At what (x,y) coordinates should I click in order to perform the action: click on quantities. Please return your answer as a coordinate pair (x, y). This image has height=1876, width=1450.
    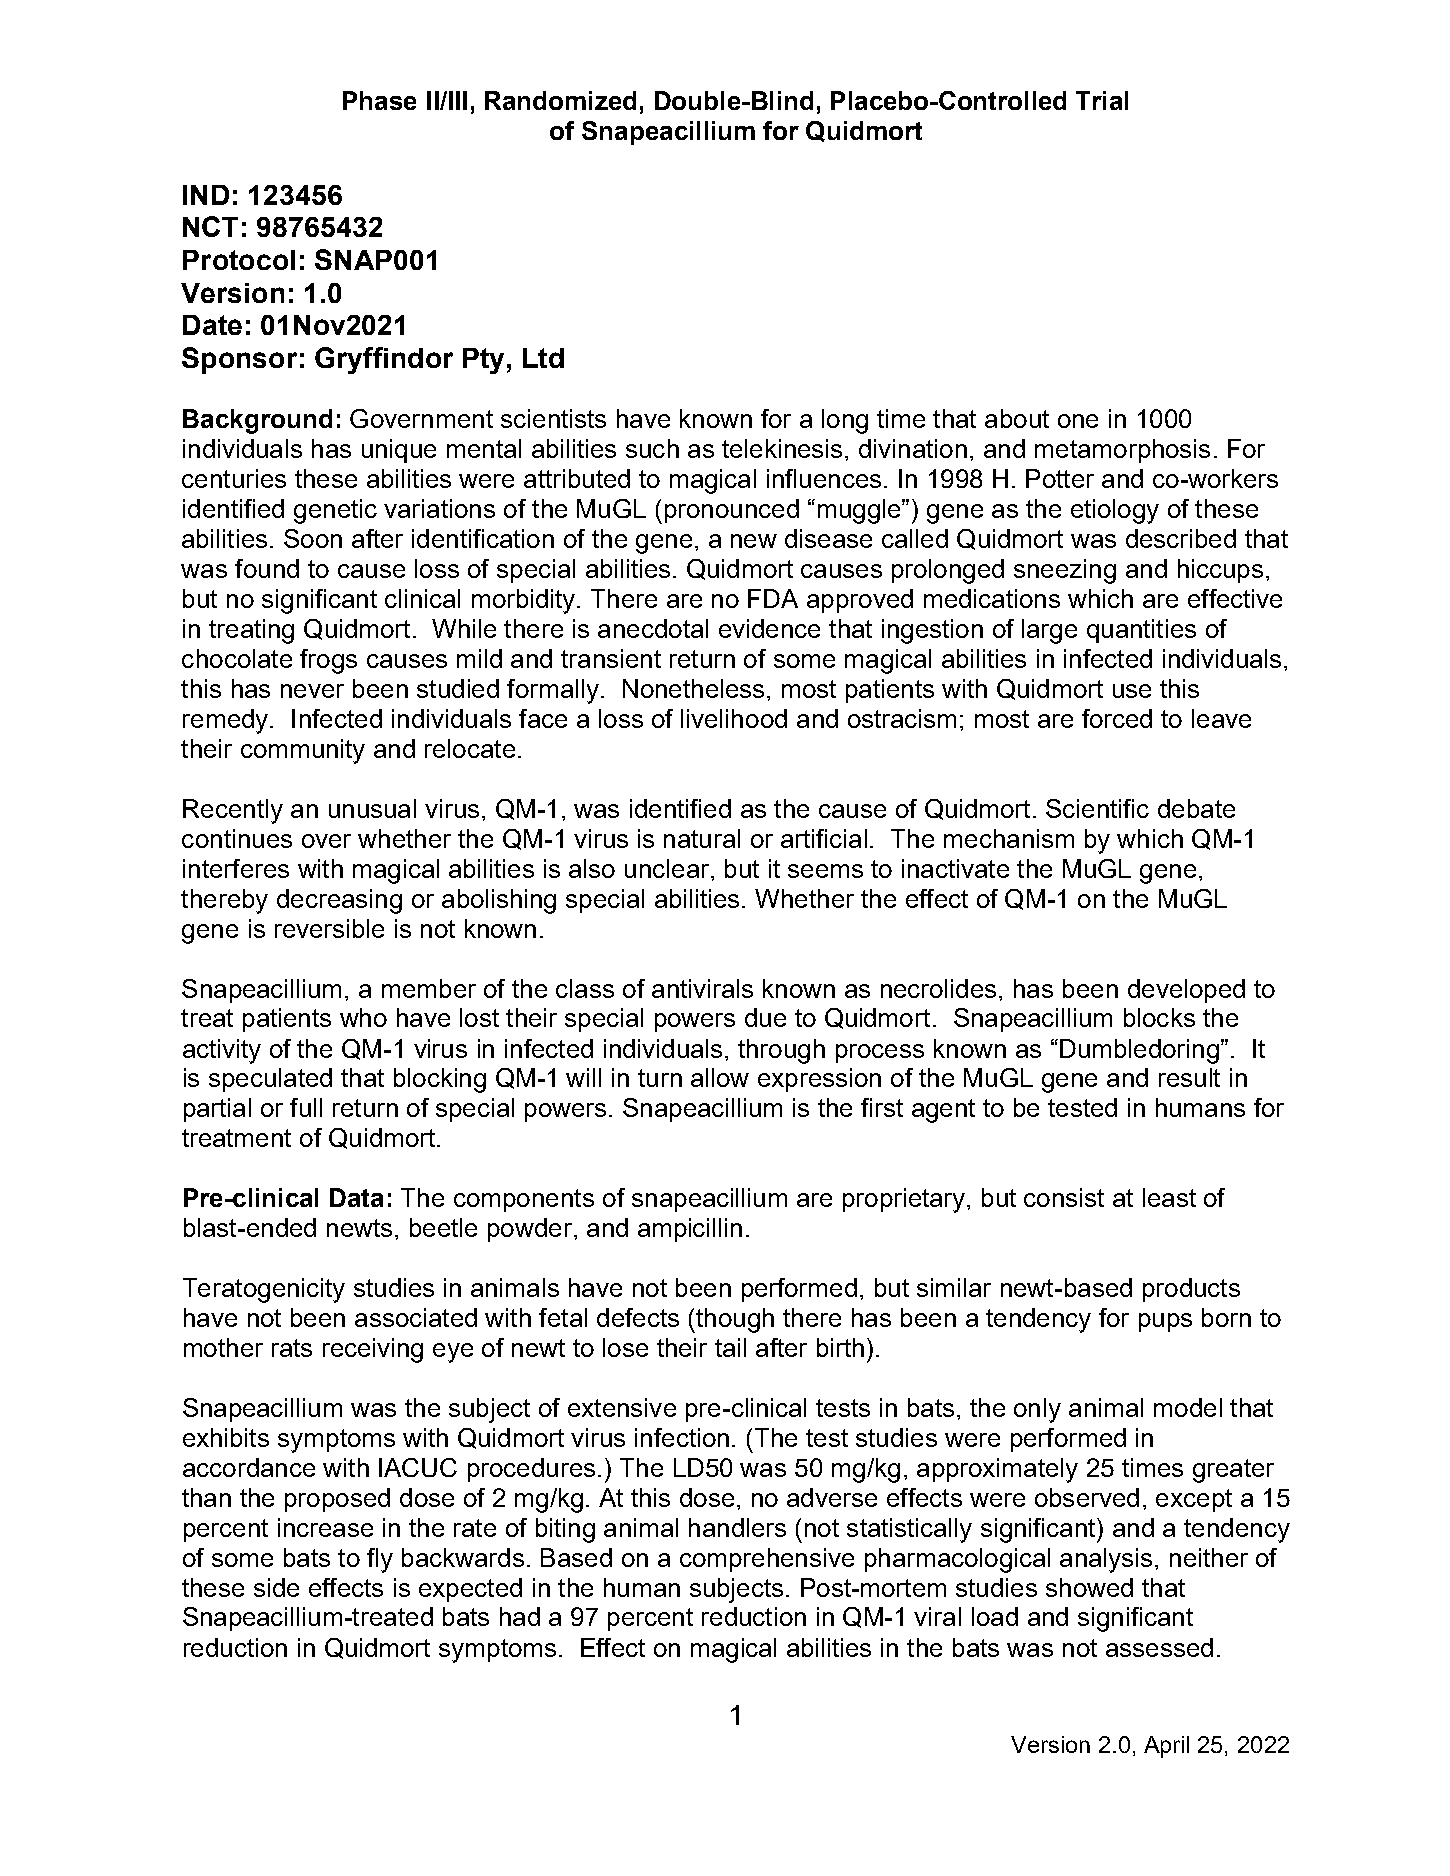
    Looking at the image, I should click on (1141, 631).
